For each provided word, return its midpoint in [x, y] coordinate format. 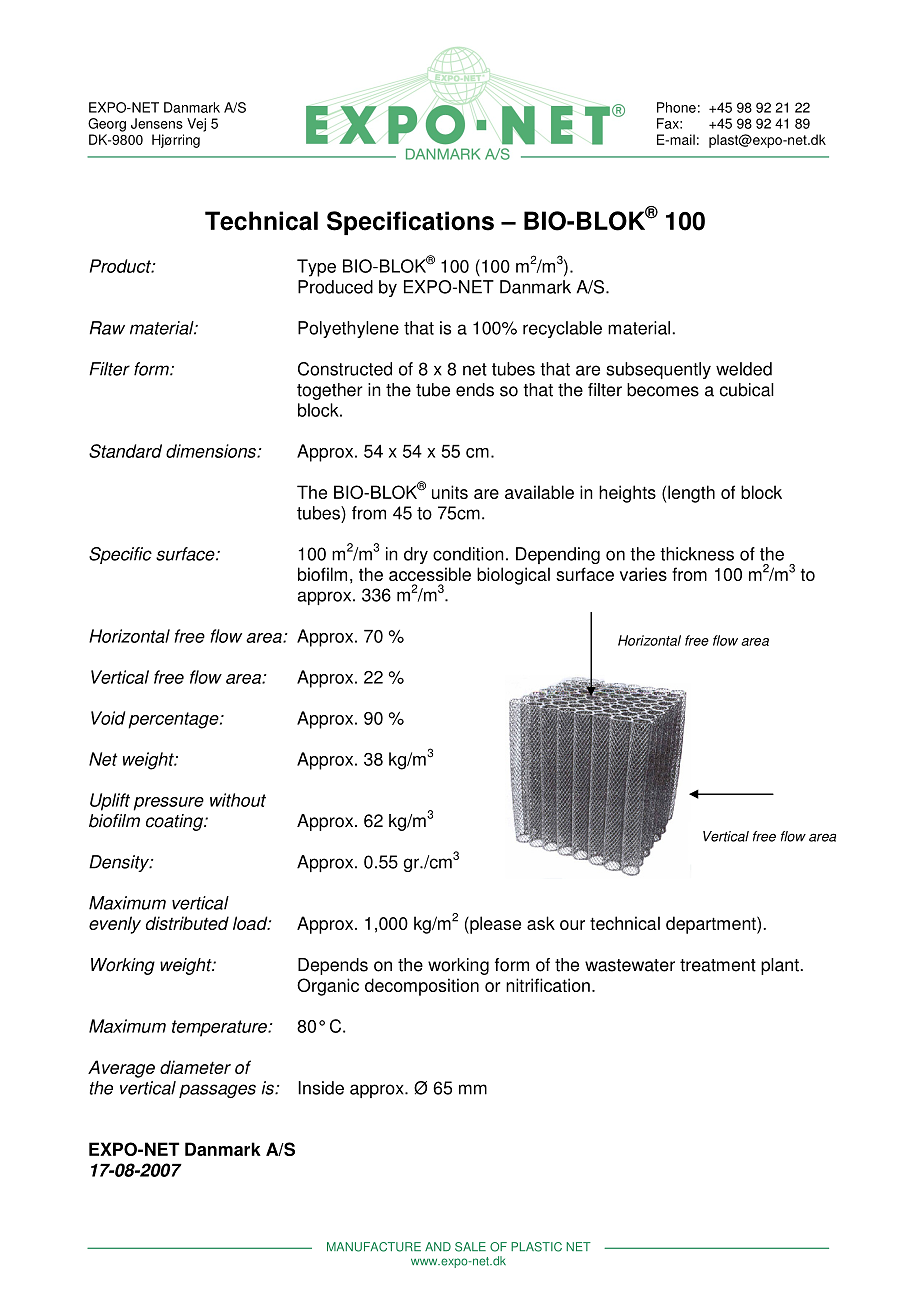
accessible [430, 574]
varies [643, 574]
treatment [718, 965]
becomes [663, 390]
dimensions [212, 451]
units [450, 492]
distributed [187, 923]
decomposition [422, 987]
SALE [470, 1247]
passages [217, 1091]
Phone [676, 107]
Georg [107, 125]
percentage [174, 720]
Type [316, 268]
